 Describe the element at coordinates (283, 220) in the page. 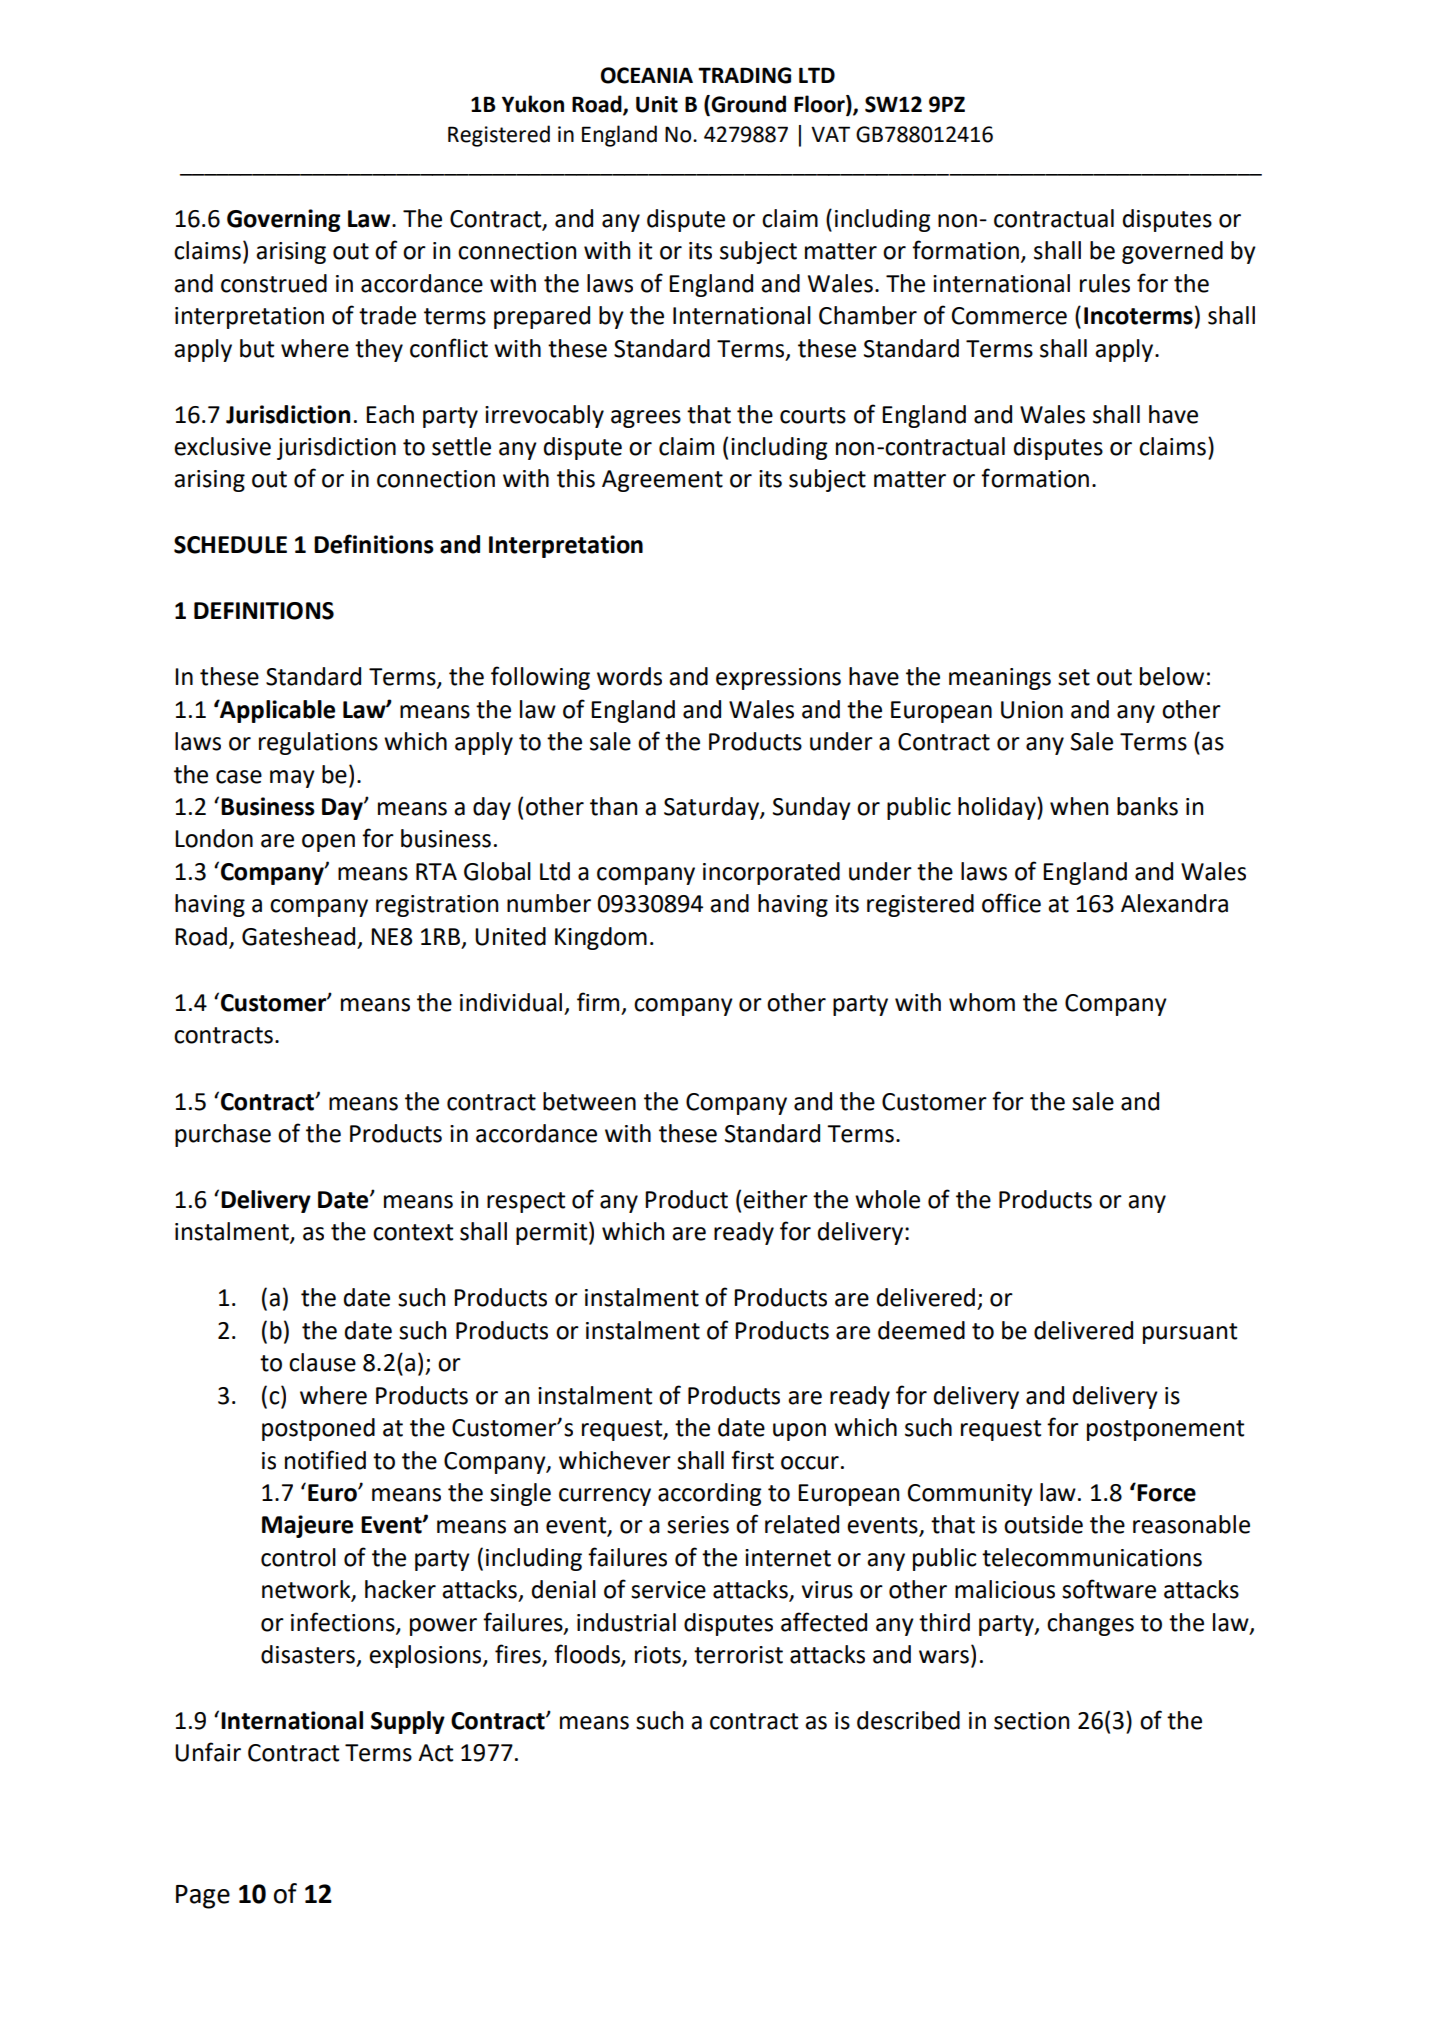

I see `Governing` at that location.
